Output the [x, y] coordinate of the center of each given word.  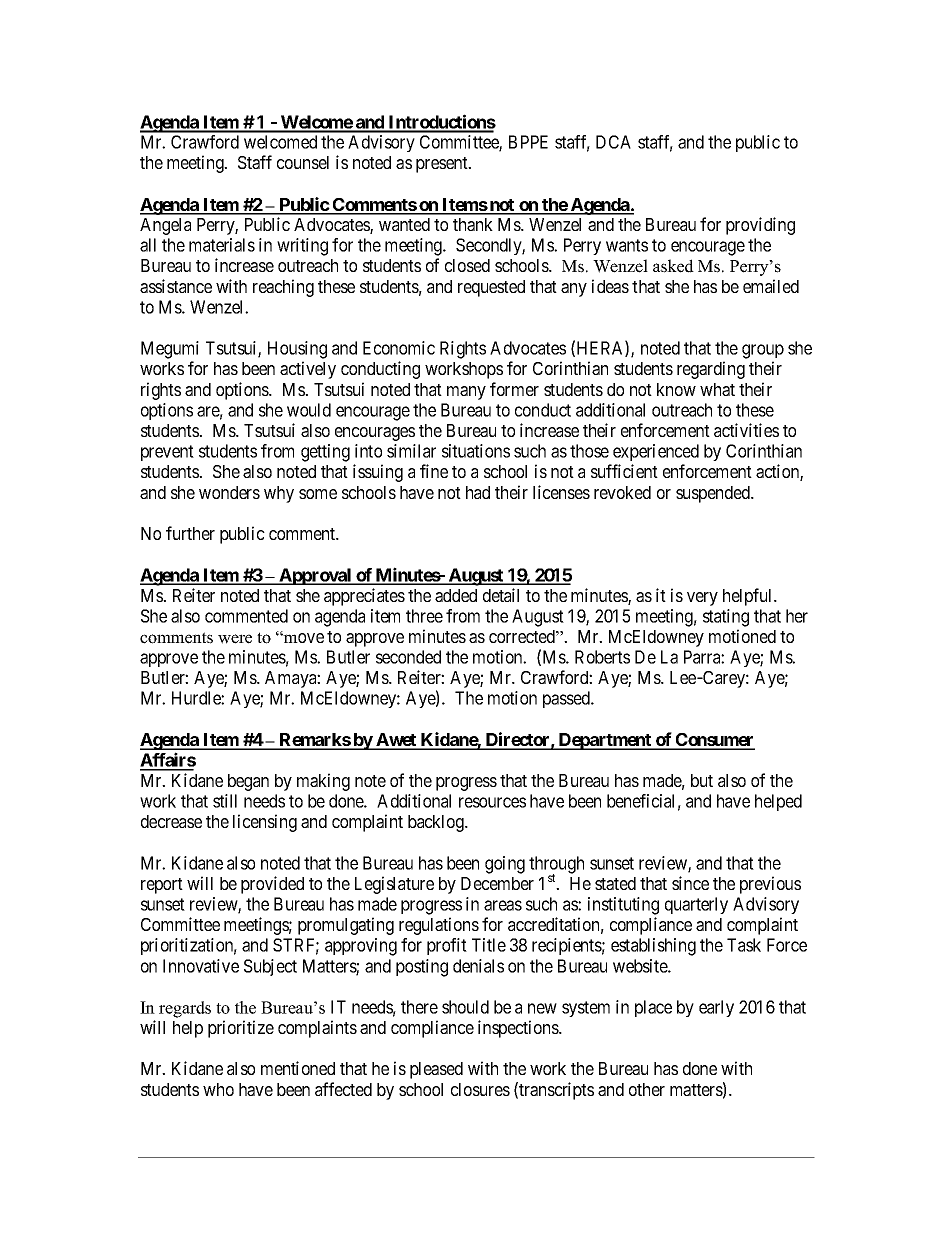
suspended [714, 494]
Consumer [714, 741]
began [248, 782]
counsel [303, 162]
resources [492, 802]
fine [434, 471]
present [443, 165]
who [218, 1089]
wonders [229, 492]
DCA [613, 142]
